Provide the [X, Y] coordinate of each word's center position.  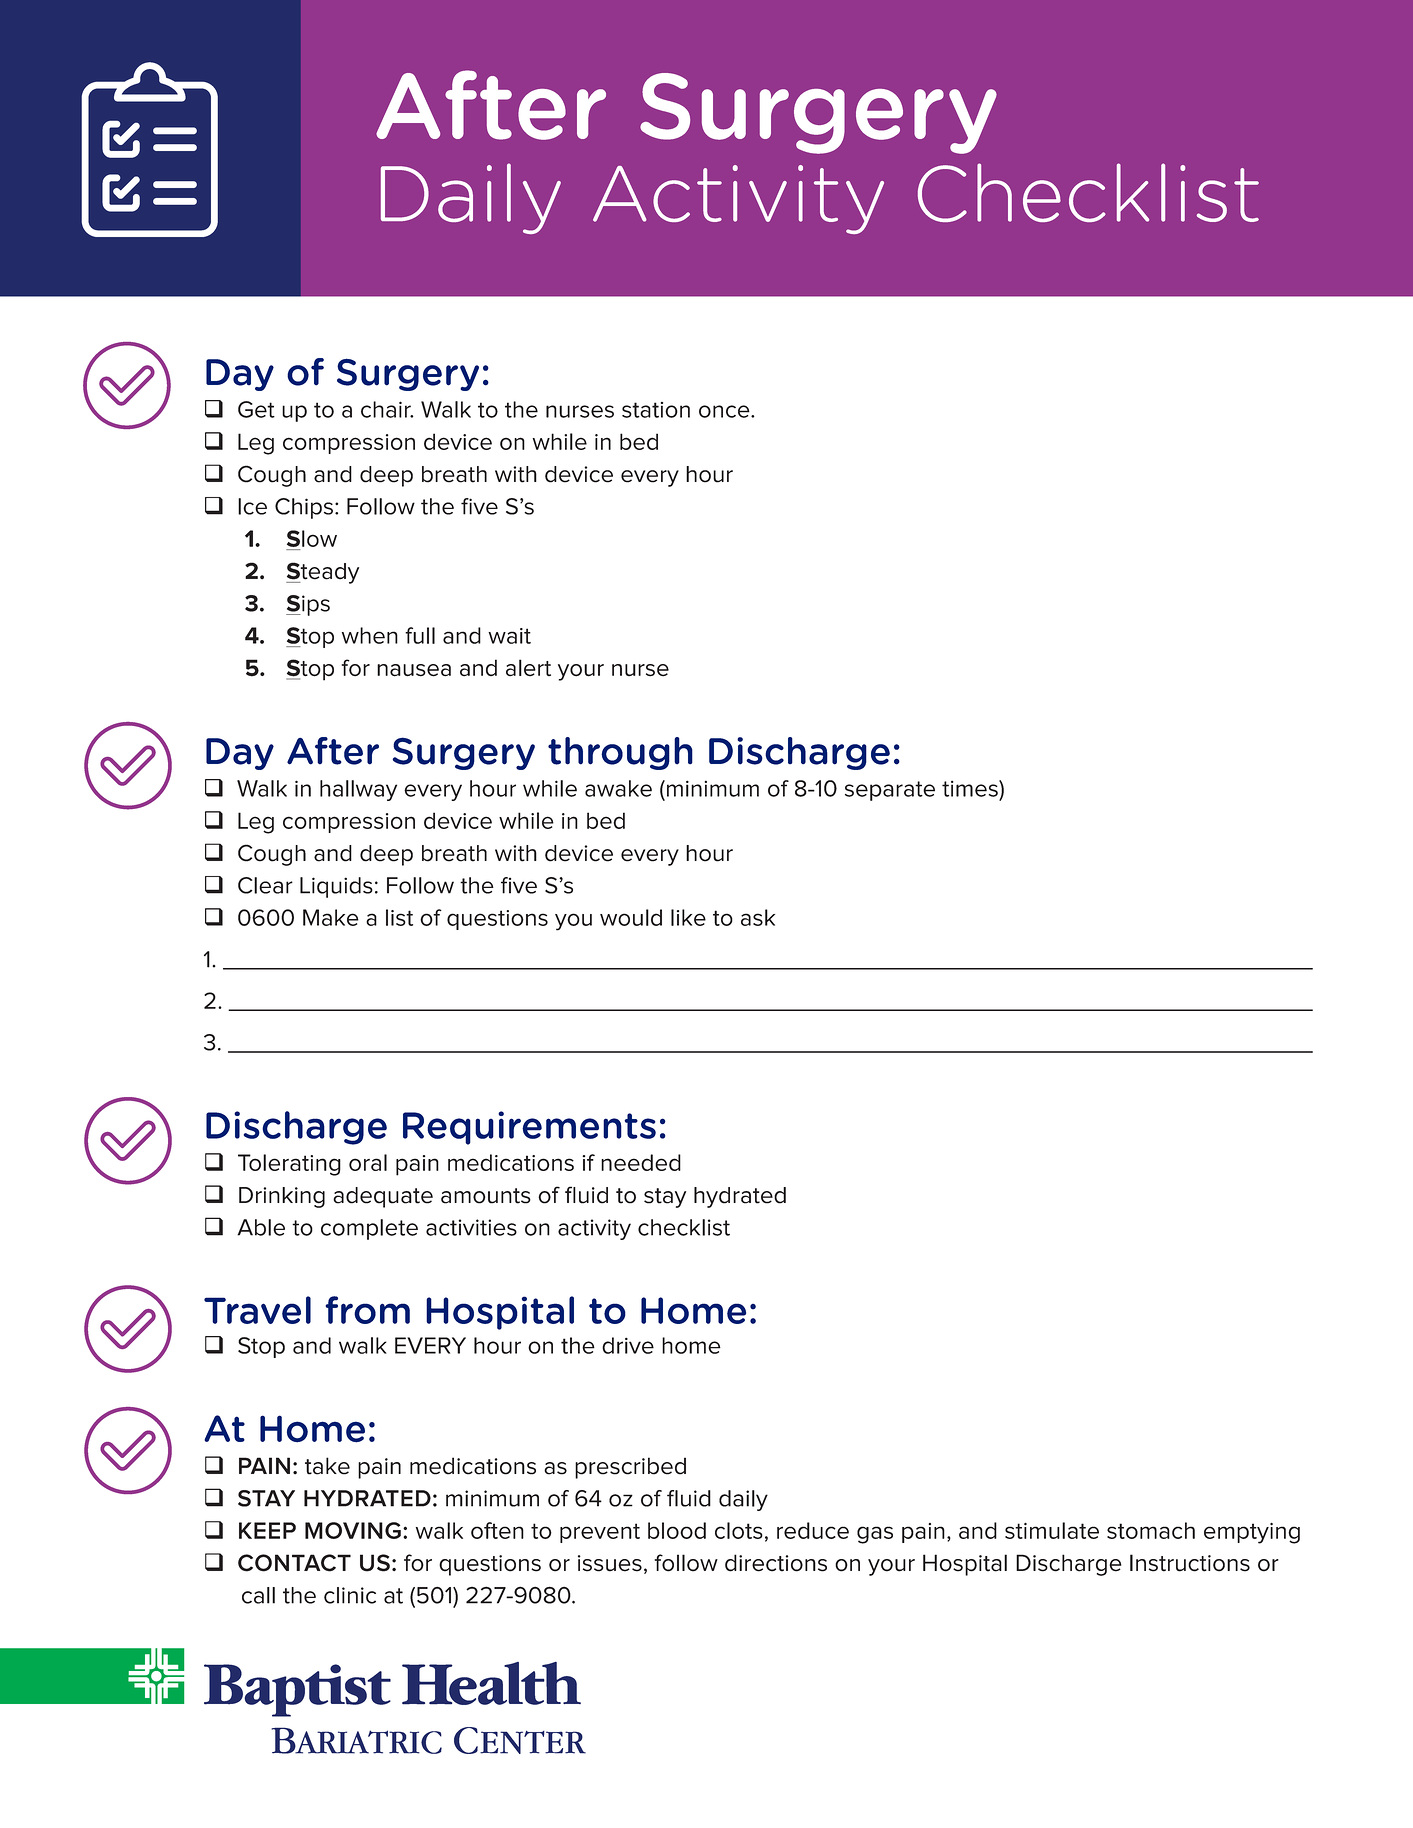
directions [776, 1563]
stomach [1151, 1530]
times [971, 788]
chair [387, 409]
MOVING [353, 1530]
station [656, 410]
